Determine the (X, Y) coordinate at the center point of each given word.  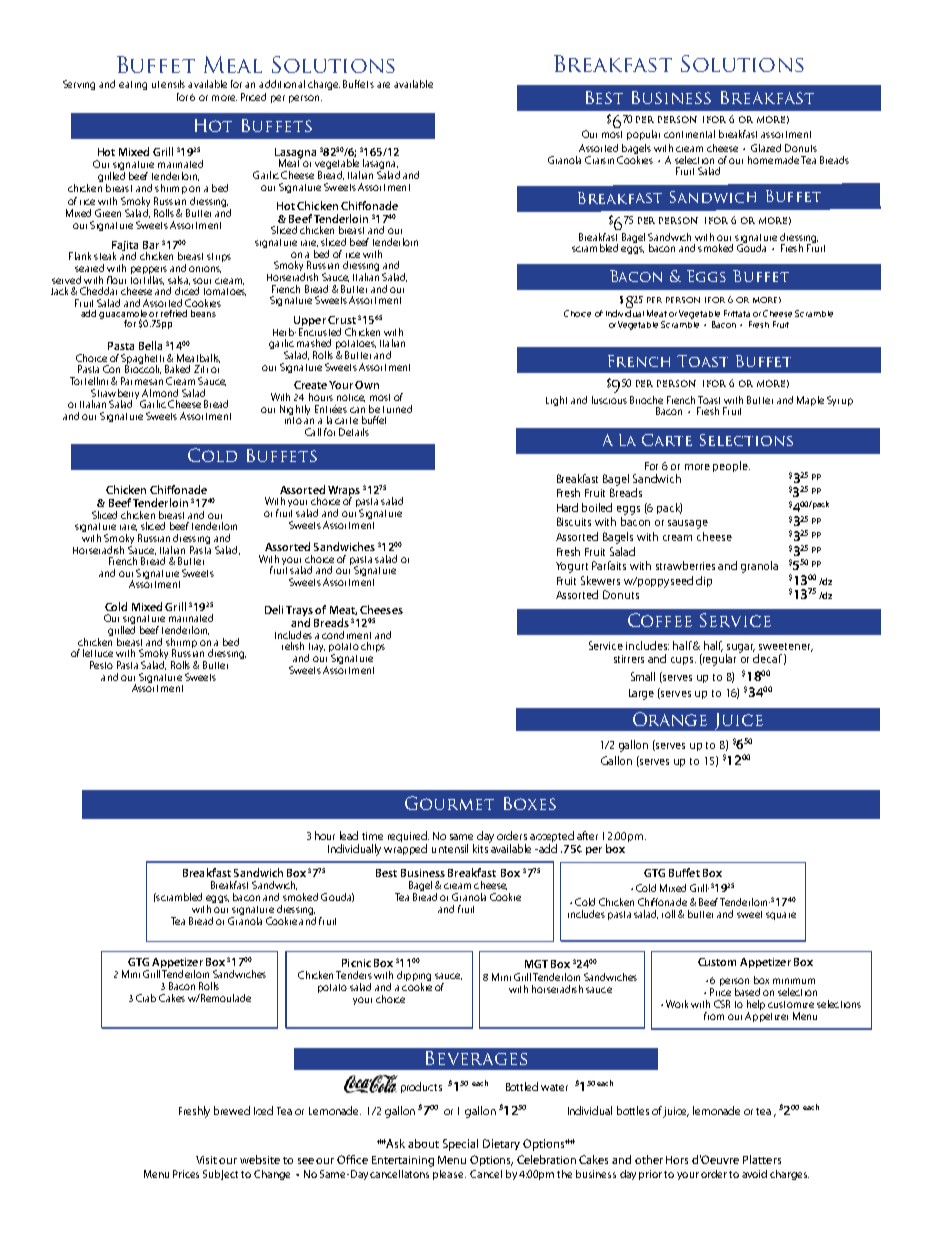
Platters (762, 1159)
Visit (208, 1160)
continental (689, 134)
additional (282, 84)
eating (133, 85)
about (423, 1143)
